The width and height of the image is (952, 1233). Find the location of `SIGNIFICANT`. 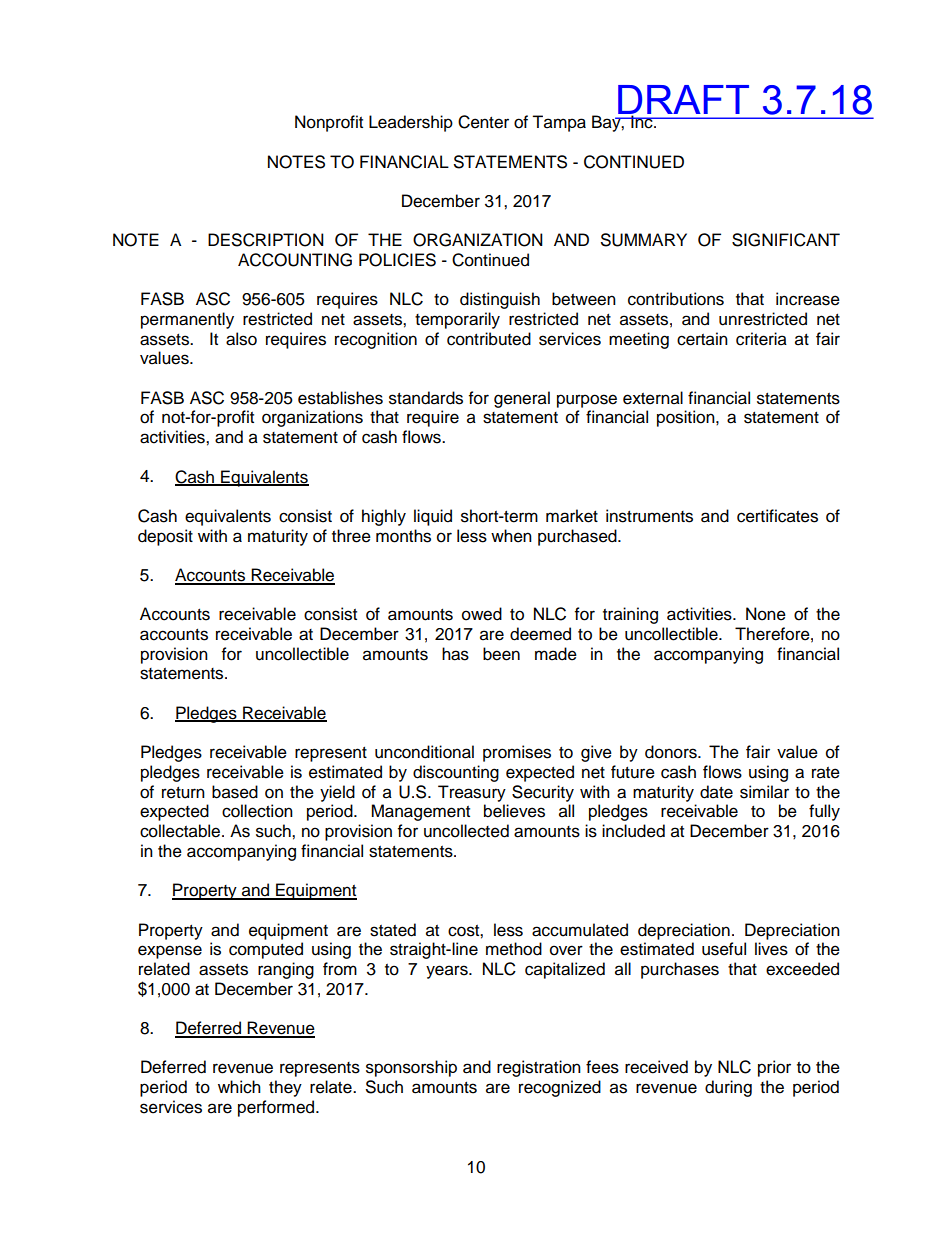

SIGNIFICANT is located at coordinates (786, 240).
